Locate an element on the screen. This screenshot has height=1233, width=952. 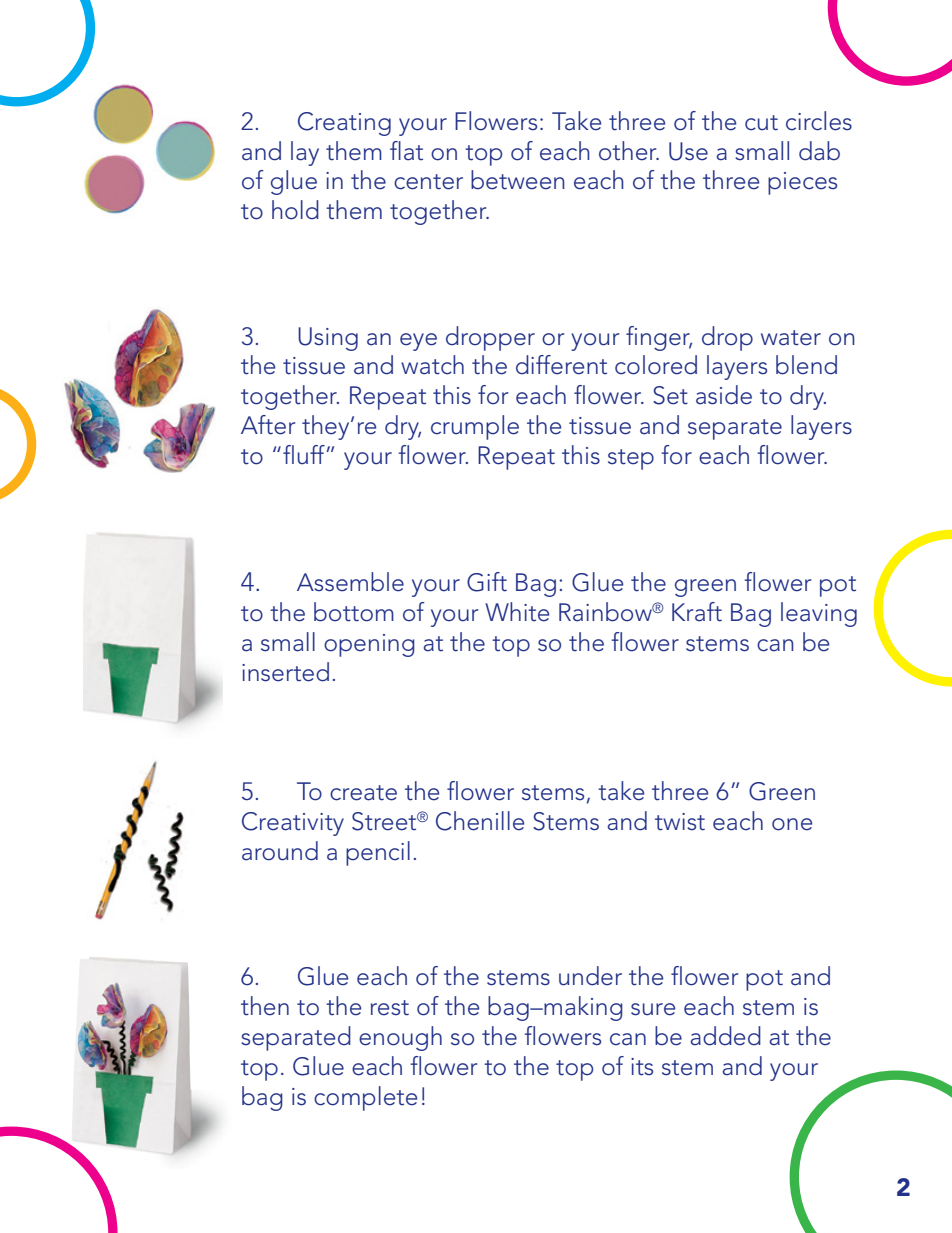
Creating is located at coordinates (344, 124).
